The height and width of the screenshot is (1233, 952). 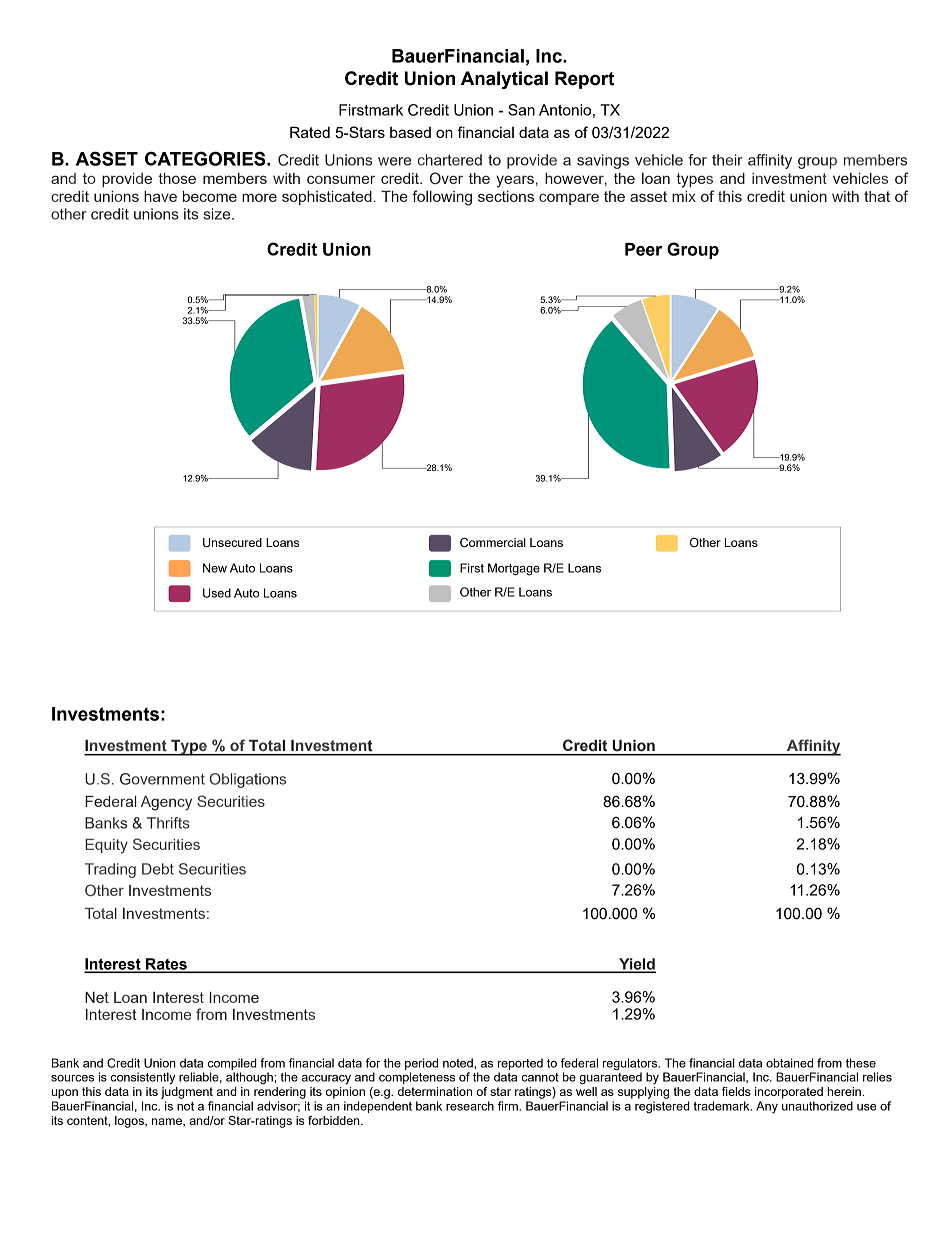 What do you see at coordinates (248, 780) in the screenshot?
I see `Obligations` at bounding box center [248, 780].
